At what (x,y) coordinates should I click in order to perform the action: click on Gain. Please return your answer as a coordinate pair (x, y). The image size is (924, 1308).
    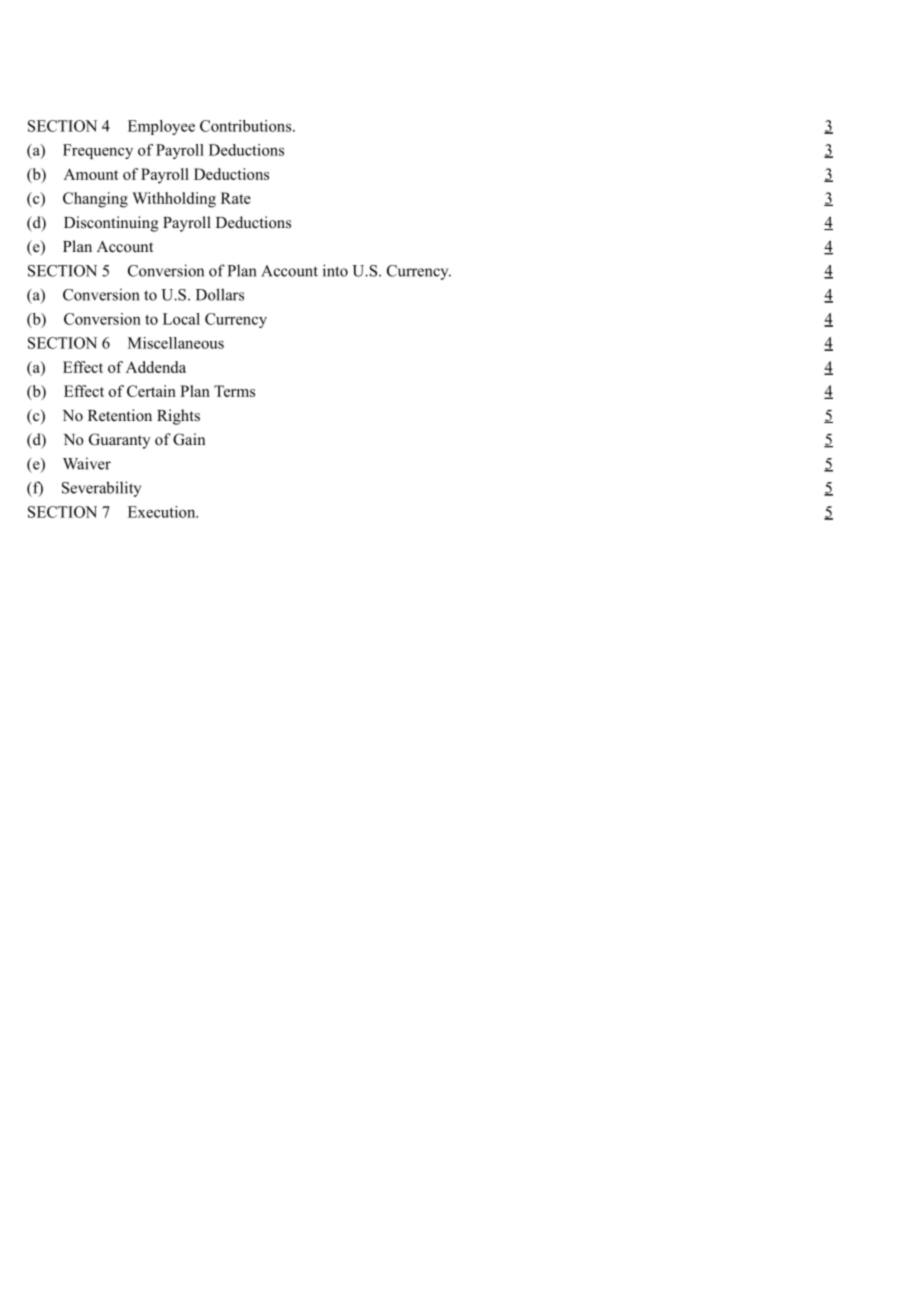
    Looking at the image, I should click on (189, 439).
